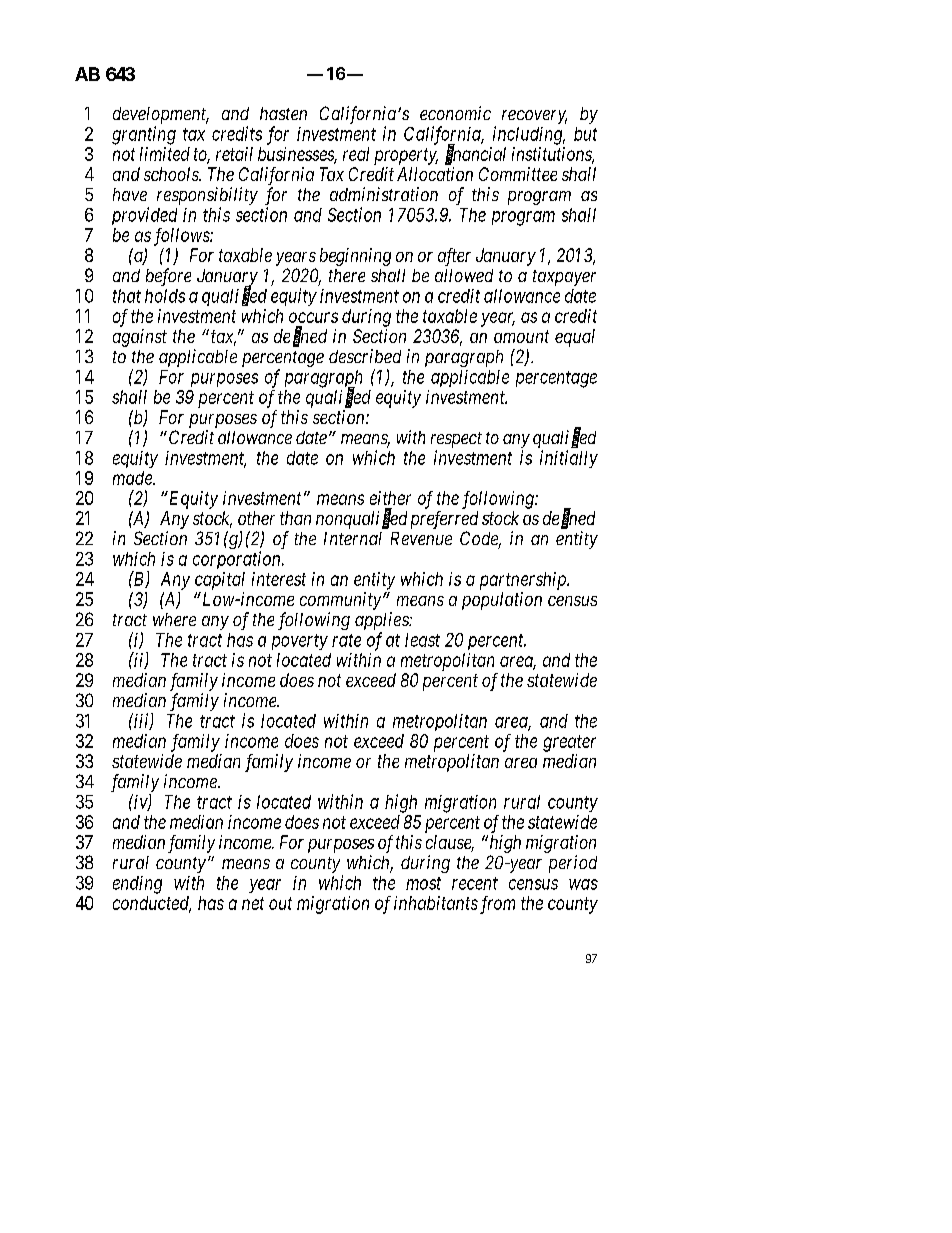 The width and height of the document is (952, 1233). Describe the element at coordinates (497, 905) in the document. I see `from` at that location.
